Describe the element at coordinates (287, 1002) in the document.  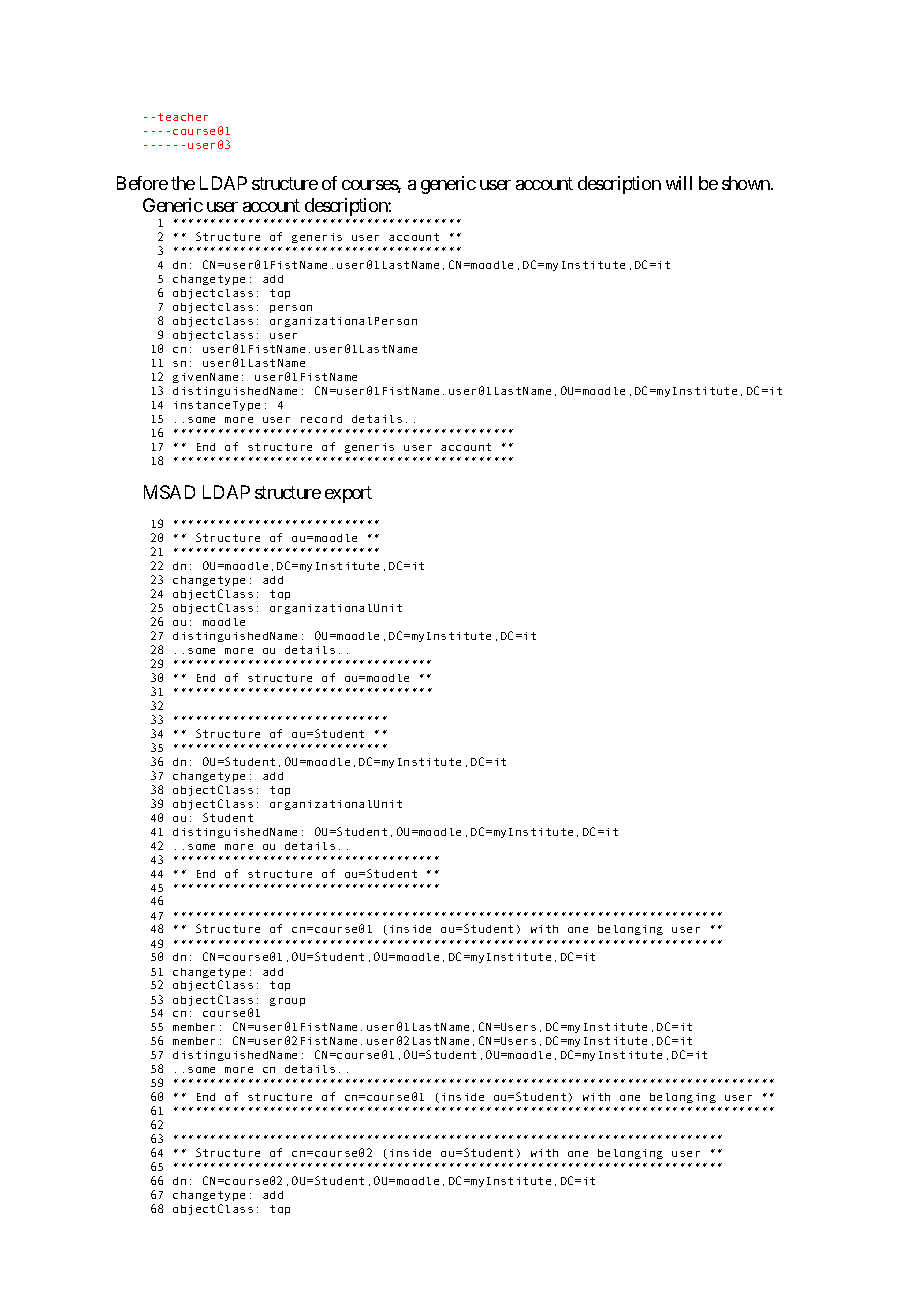
I see `group` at that location.
